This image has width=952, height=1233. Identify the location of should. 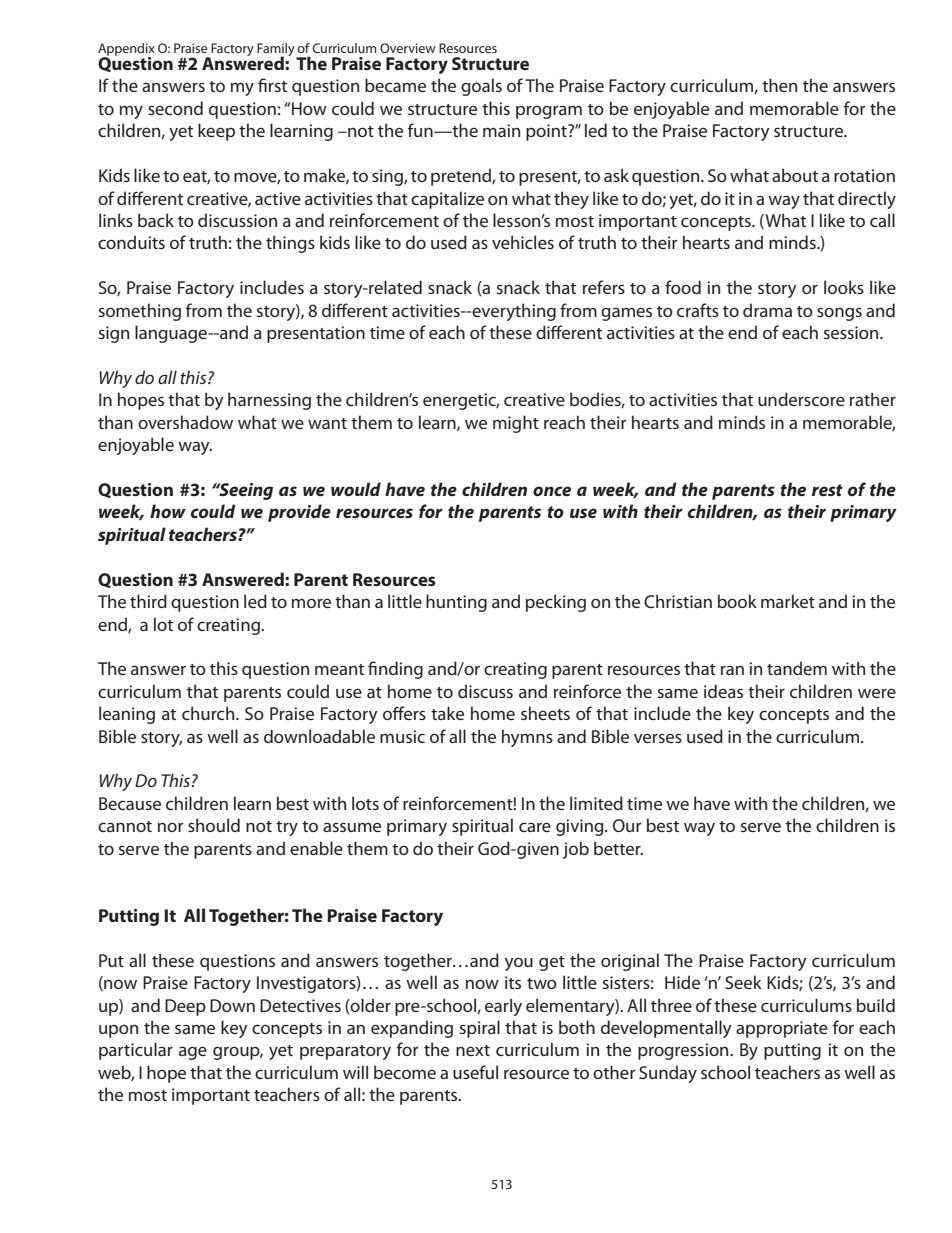
(214, 825).
